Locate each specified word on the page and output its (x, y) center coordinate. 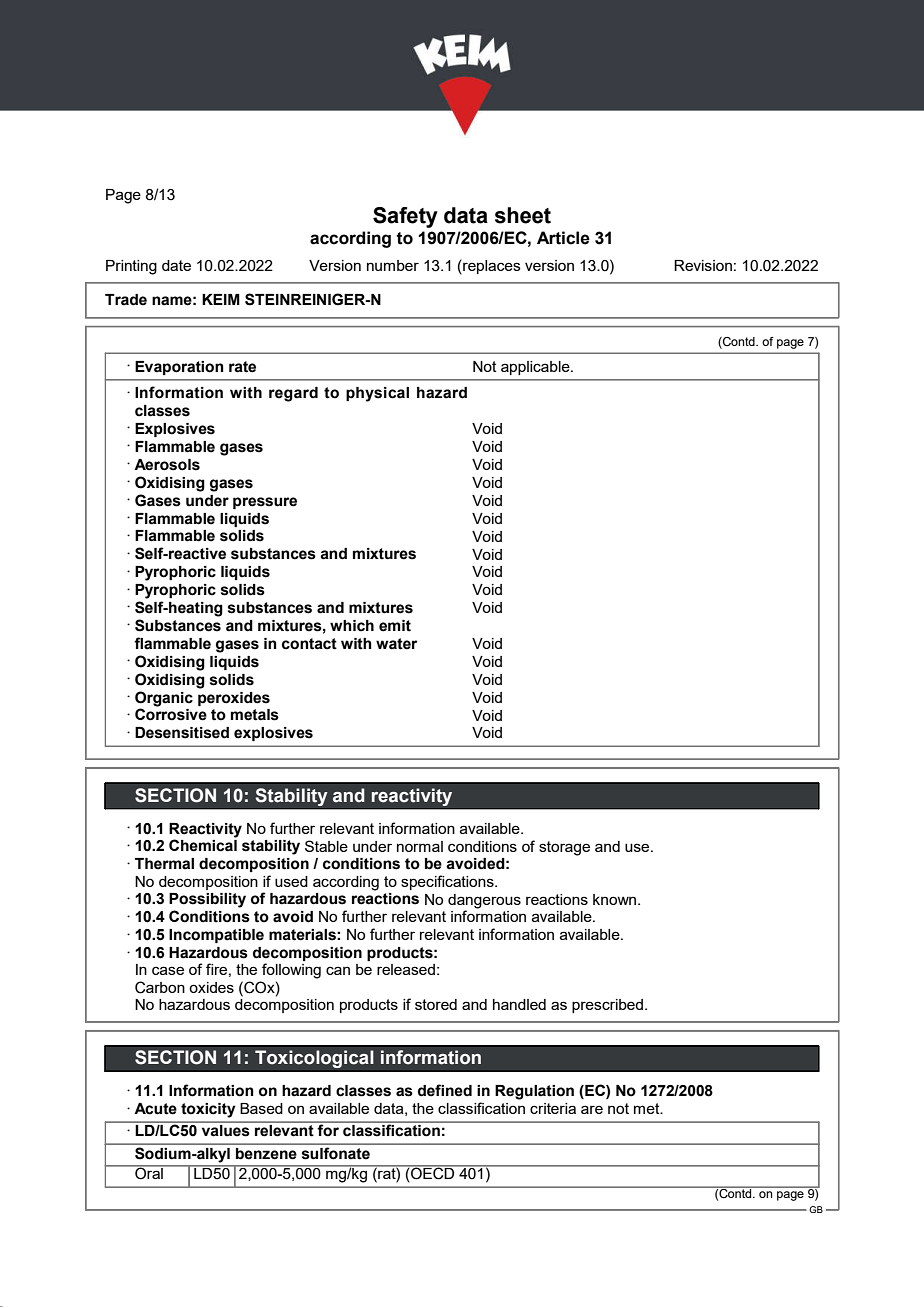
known (616, 899)
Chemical (203, 845)
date (176, 265)
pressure (265, 503)
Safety (405, 217)
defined (445, 1090)
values (225, 1130)
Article (563, 238)
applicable (536, 368)
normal (420, 846)
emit (395, 626)
